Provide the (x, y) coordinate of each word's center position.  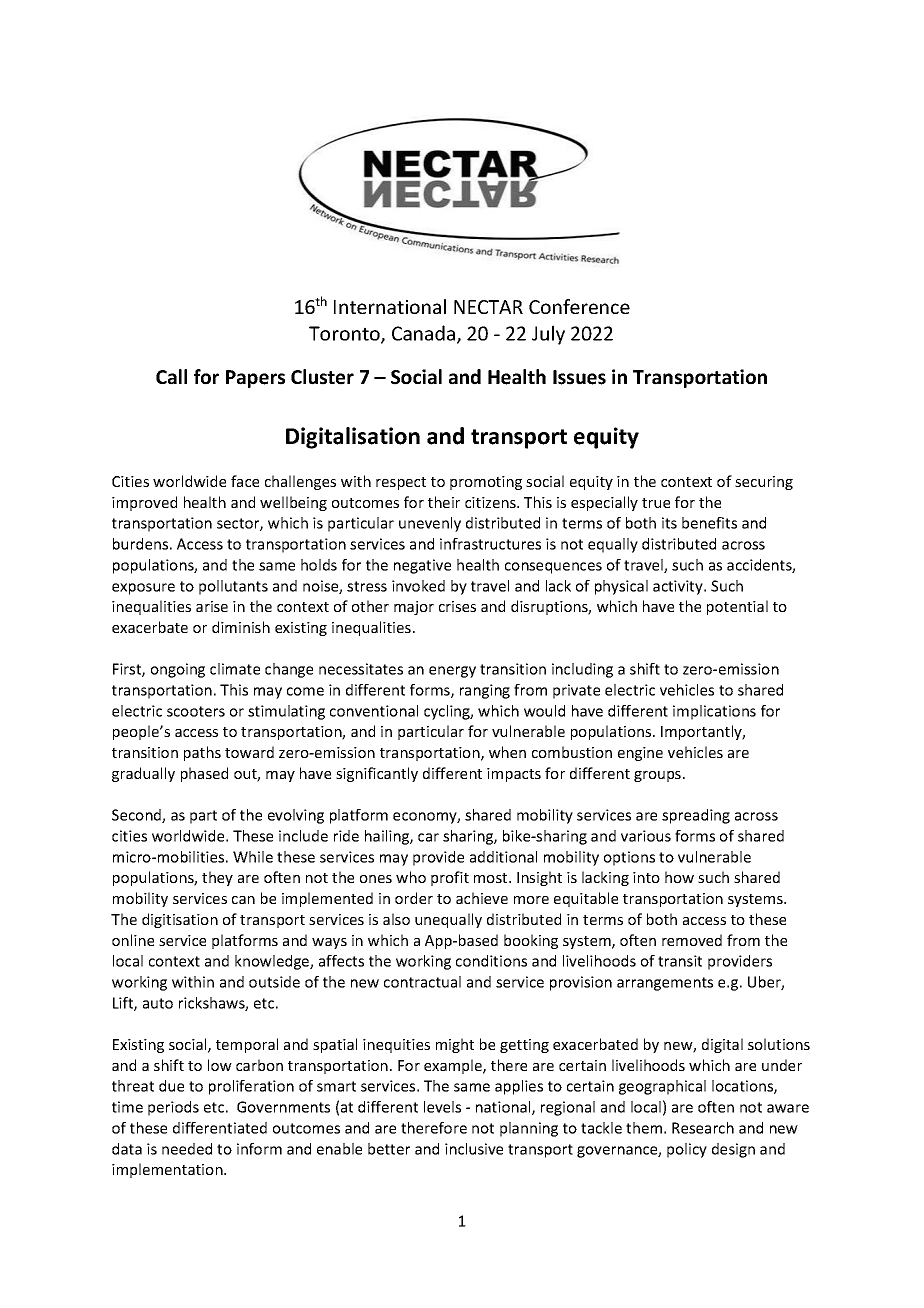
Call (171, 377)
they (217, 878)
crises (457, 606)
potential (737, 607)
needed (187, 1149)
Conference (579, 306)
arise (212, 606)
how (679, 877)
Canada (425, 334)
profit (450, 878)
